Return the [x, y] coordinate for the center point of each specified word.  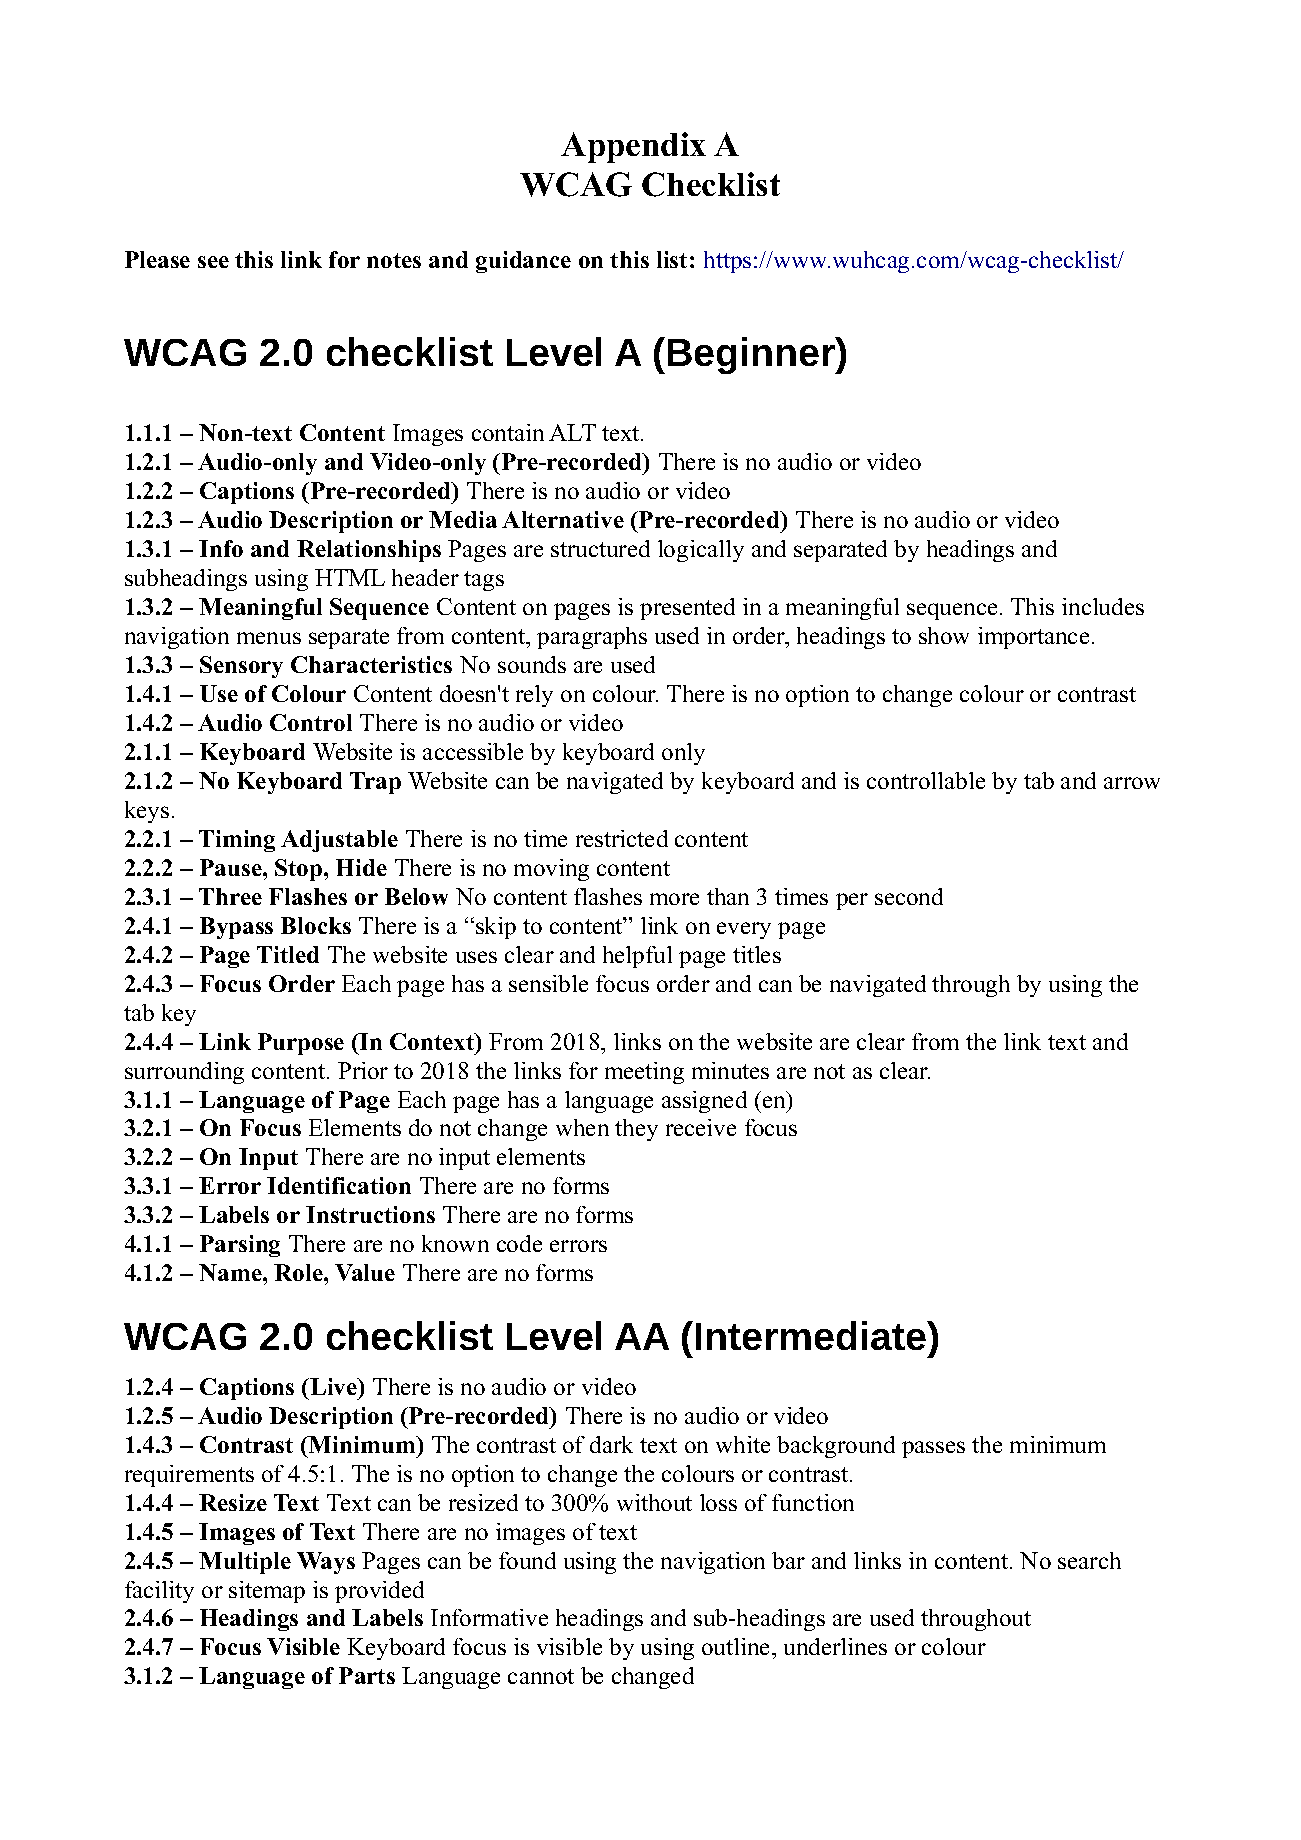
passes [933, 1449]
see [213, 262]
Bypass [236, 928]
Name [231, 1272]
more [674, 899]
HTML [350, 577]
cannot [541, 1676]
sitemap [267, 1592]
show [944, 635]
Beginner [752, 355]
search [1089, 1560]
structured [600, 548]
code [519, 1243]
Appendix [633, 147]
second [909, 896]
